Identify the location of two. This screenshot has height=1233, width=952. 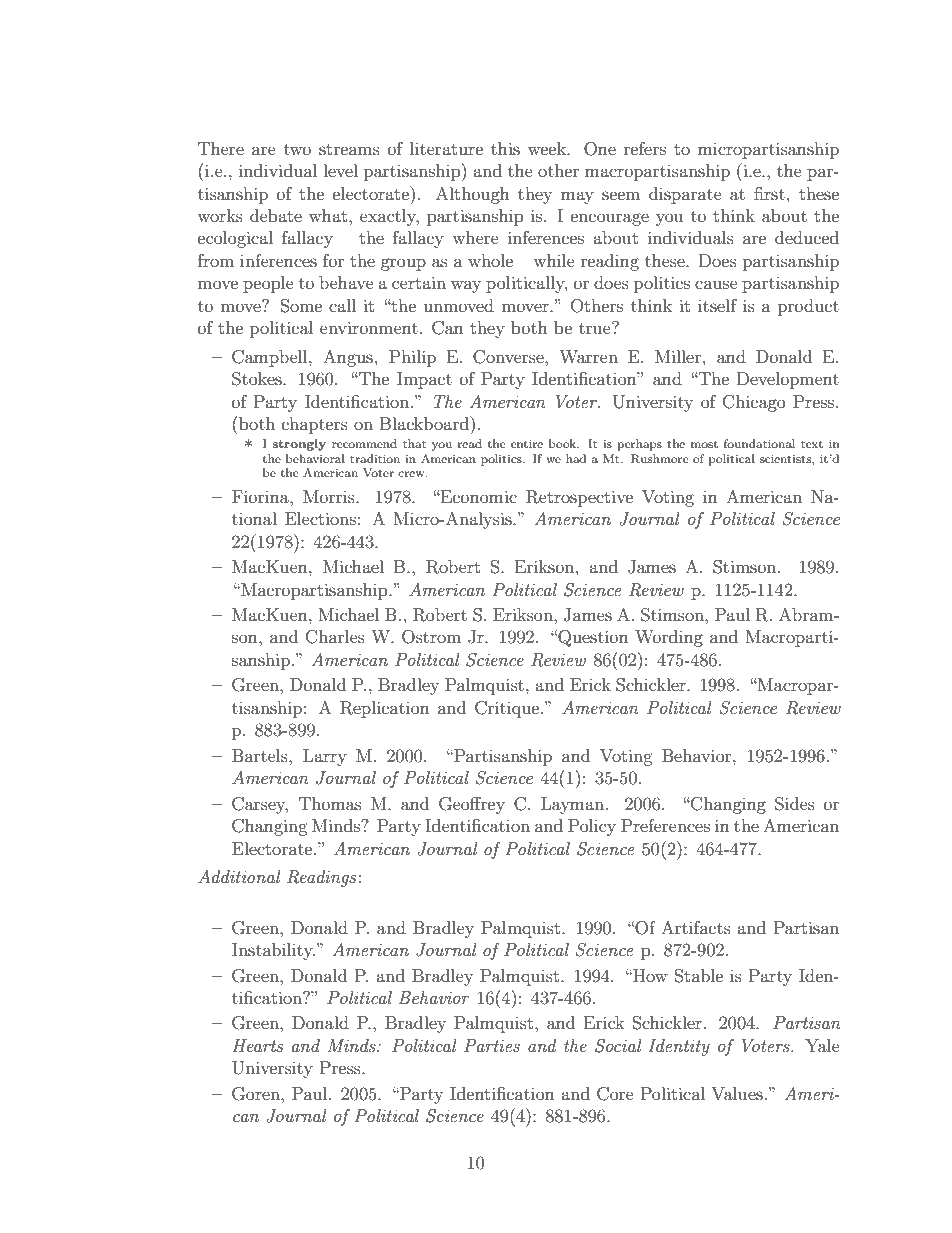
(297, 149).
